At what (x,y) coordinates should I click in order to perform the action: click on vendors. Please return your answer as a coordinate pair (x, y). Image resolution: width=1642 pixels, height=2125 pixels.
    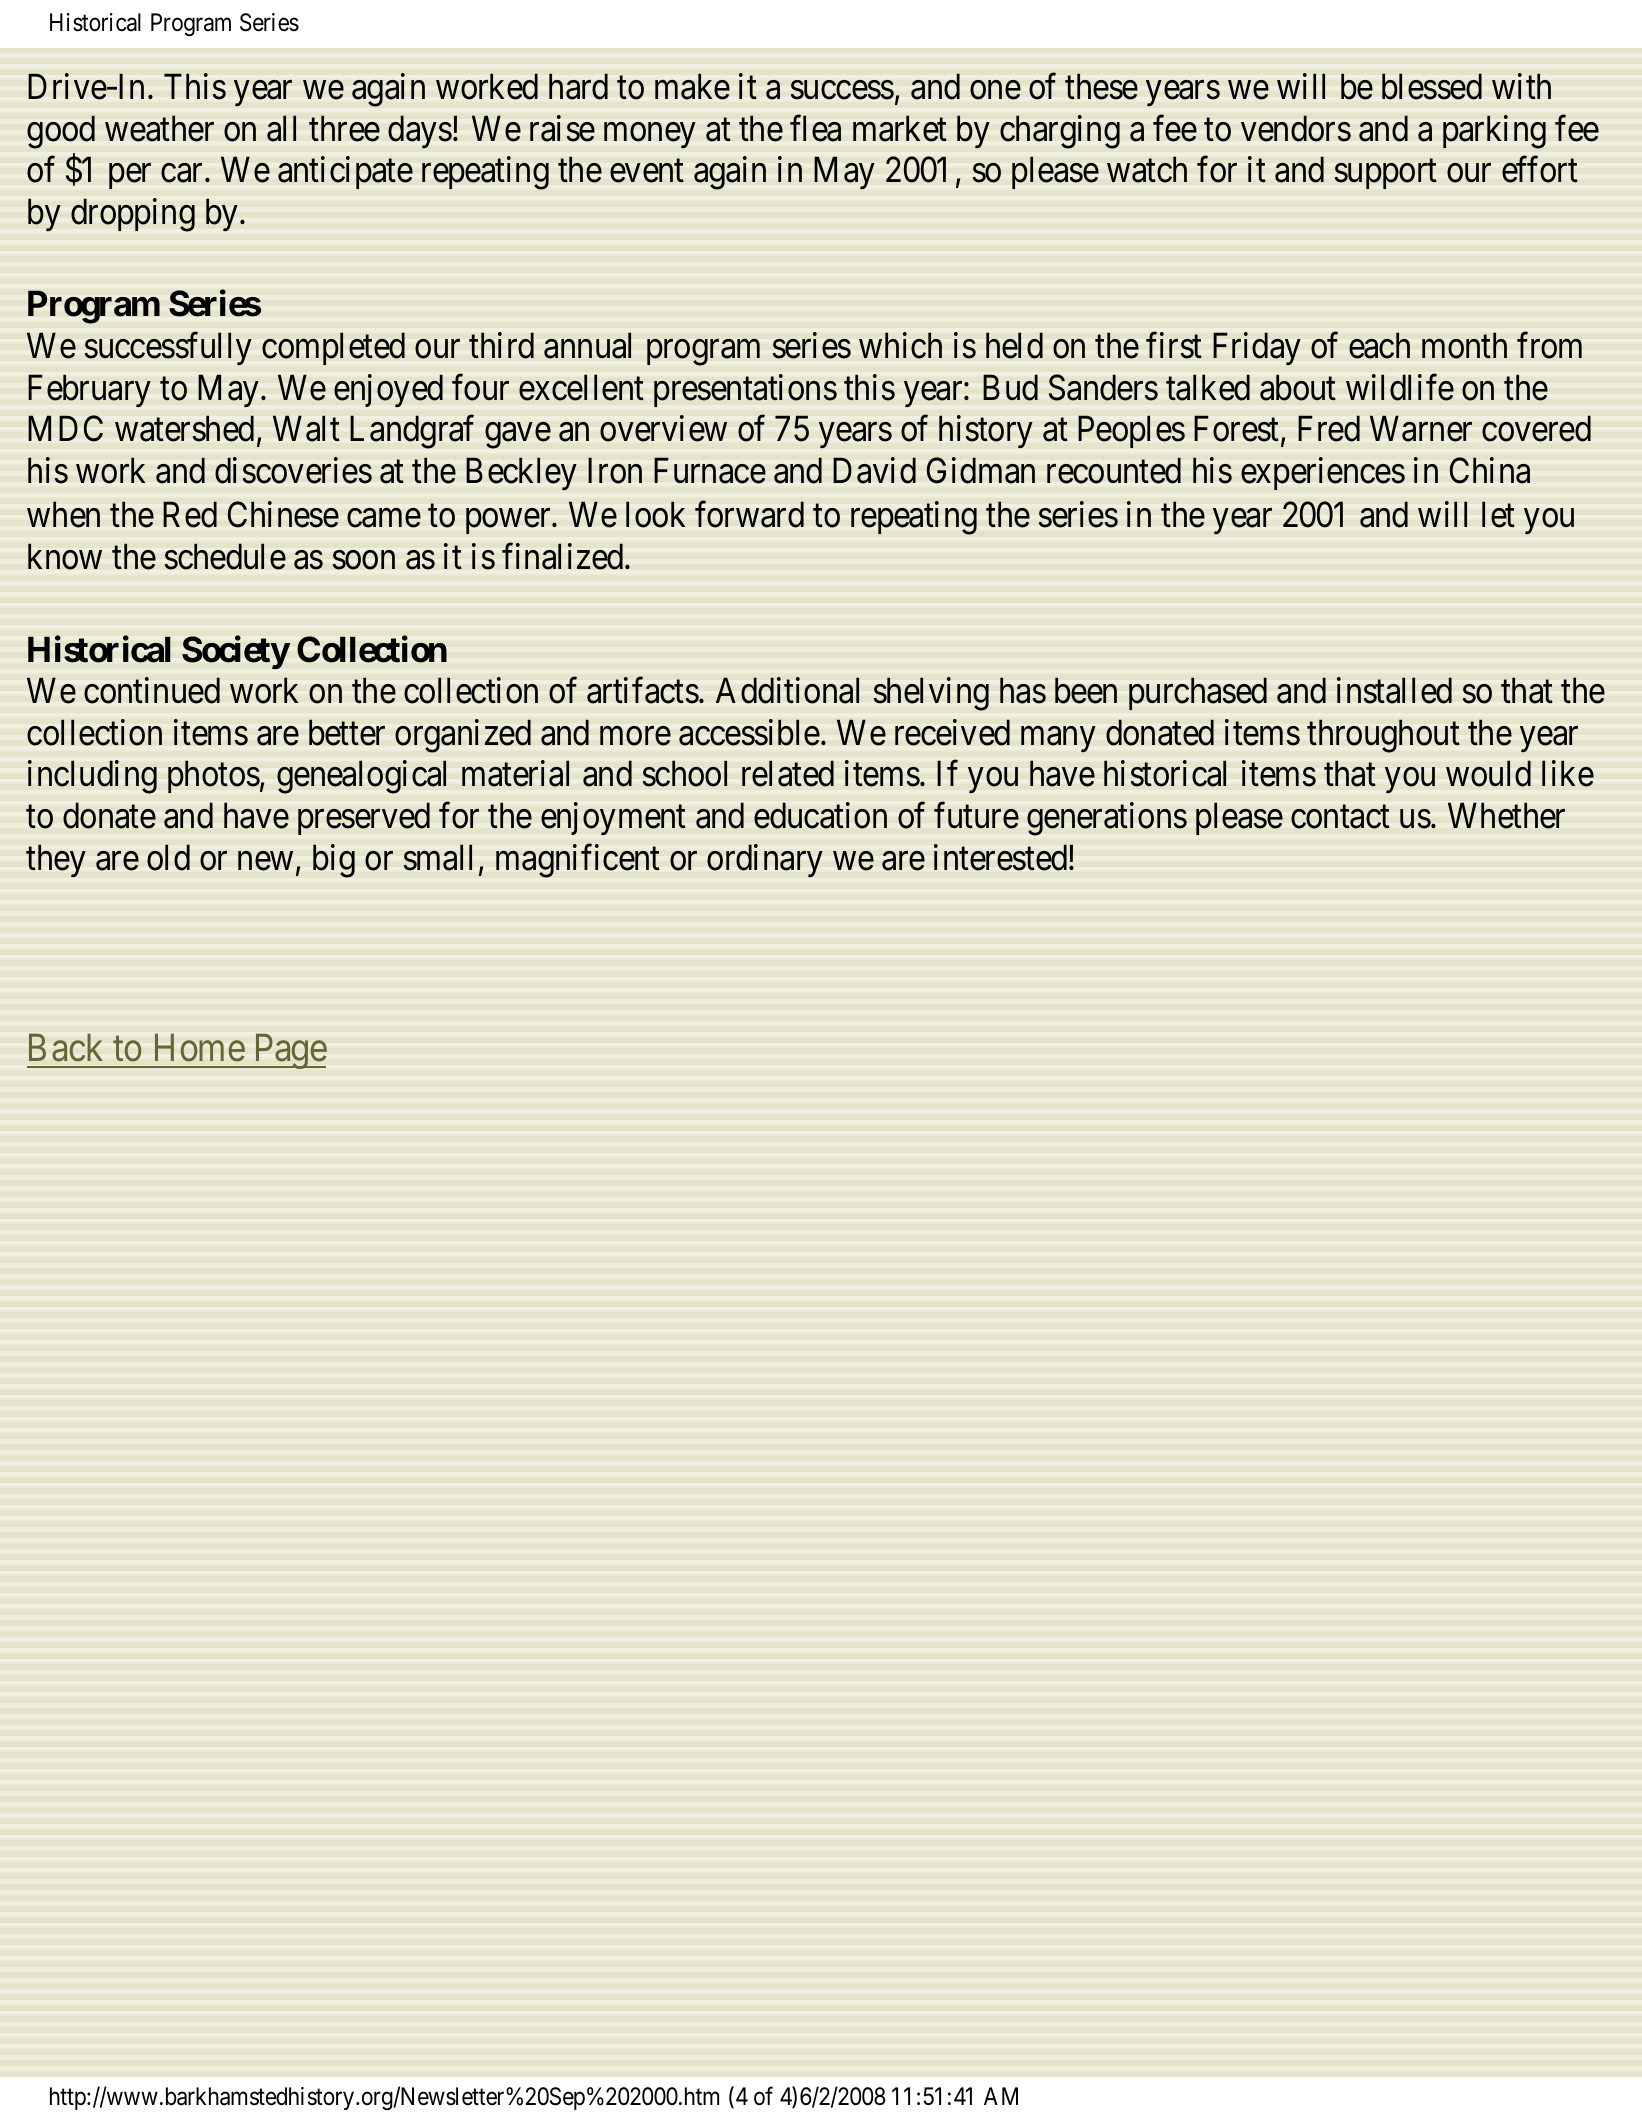
    Looking at the image, I should click on (1296, 128).
